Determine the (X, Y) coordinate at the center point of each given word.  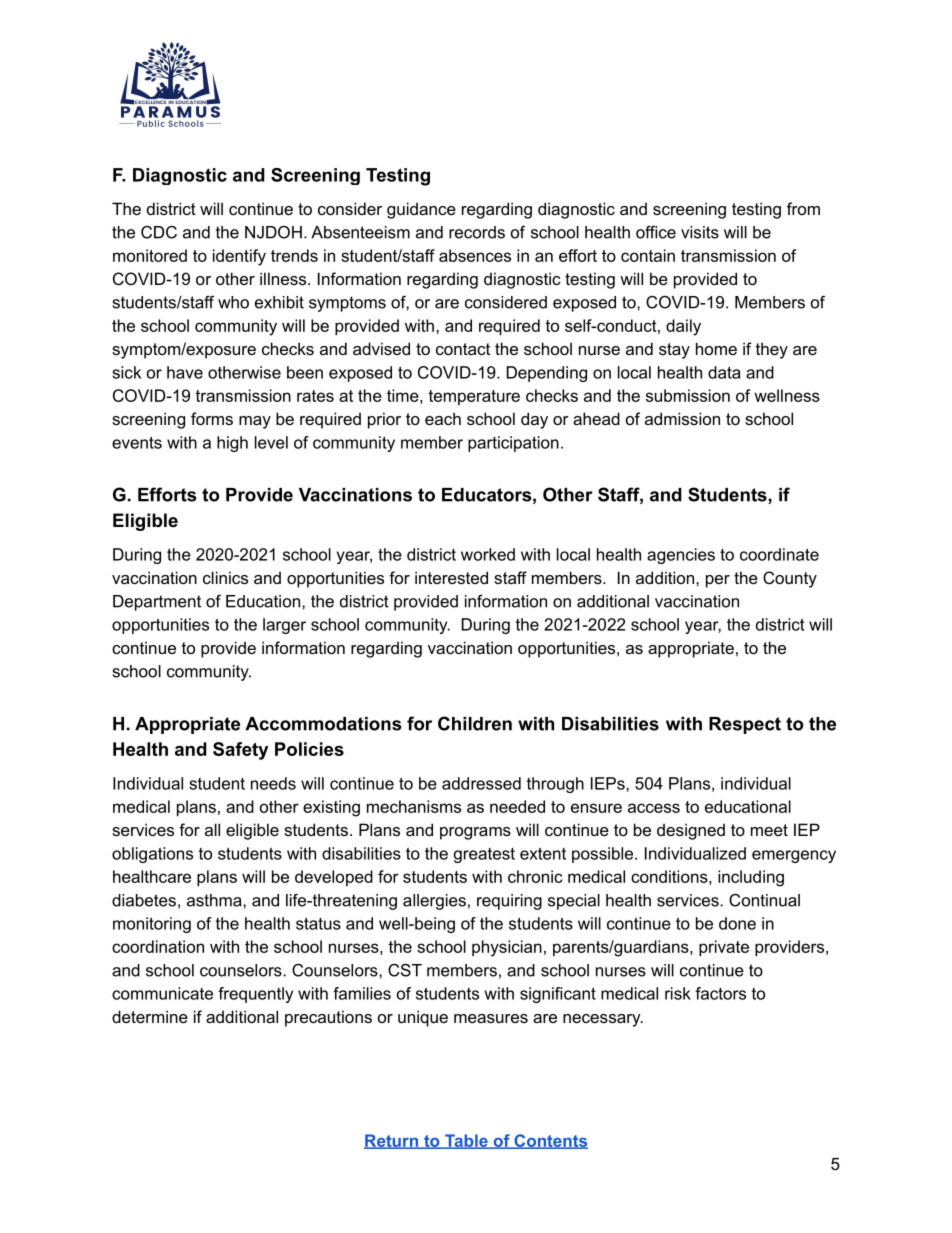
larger (284, 626)
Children (475, 723)
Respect (745, 725)
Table (466, 1141)
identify (239, 257)
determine (150, 1016)
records (477, 232)
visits (700, 232)
